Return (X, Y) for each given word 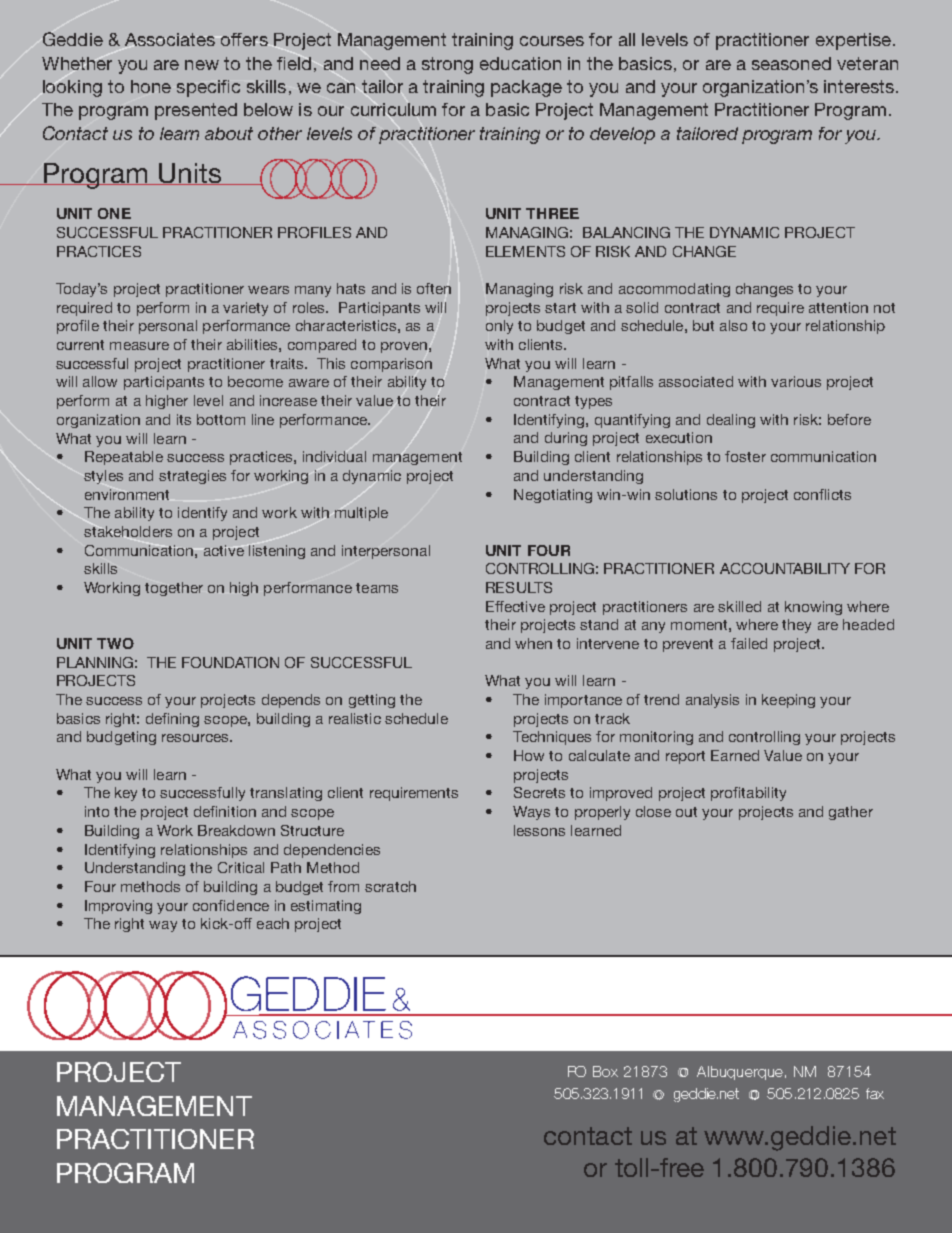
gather (851, 813)
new (202, 65)
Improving (118, 907)
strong (447, 65)
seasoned (791, 63)
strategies (192, 477)
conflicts (822, 494)
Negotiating (553, 496)
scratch (390, 886)
